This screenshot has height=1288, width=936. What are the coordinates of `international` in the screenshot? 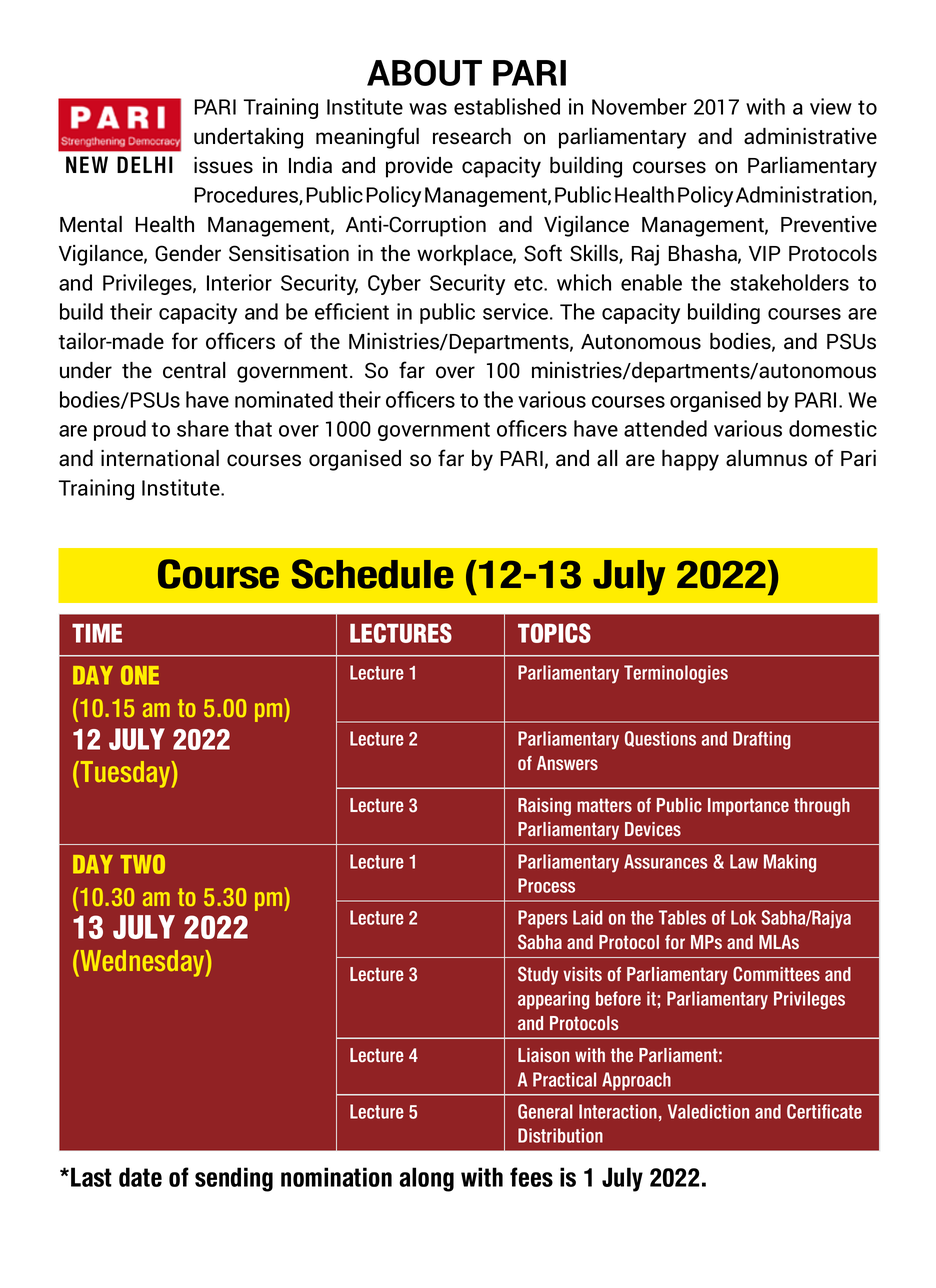 It's located at (160, 458).
